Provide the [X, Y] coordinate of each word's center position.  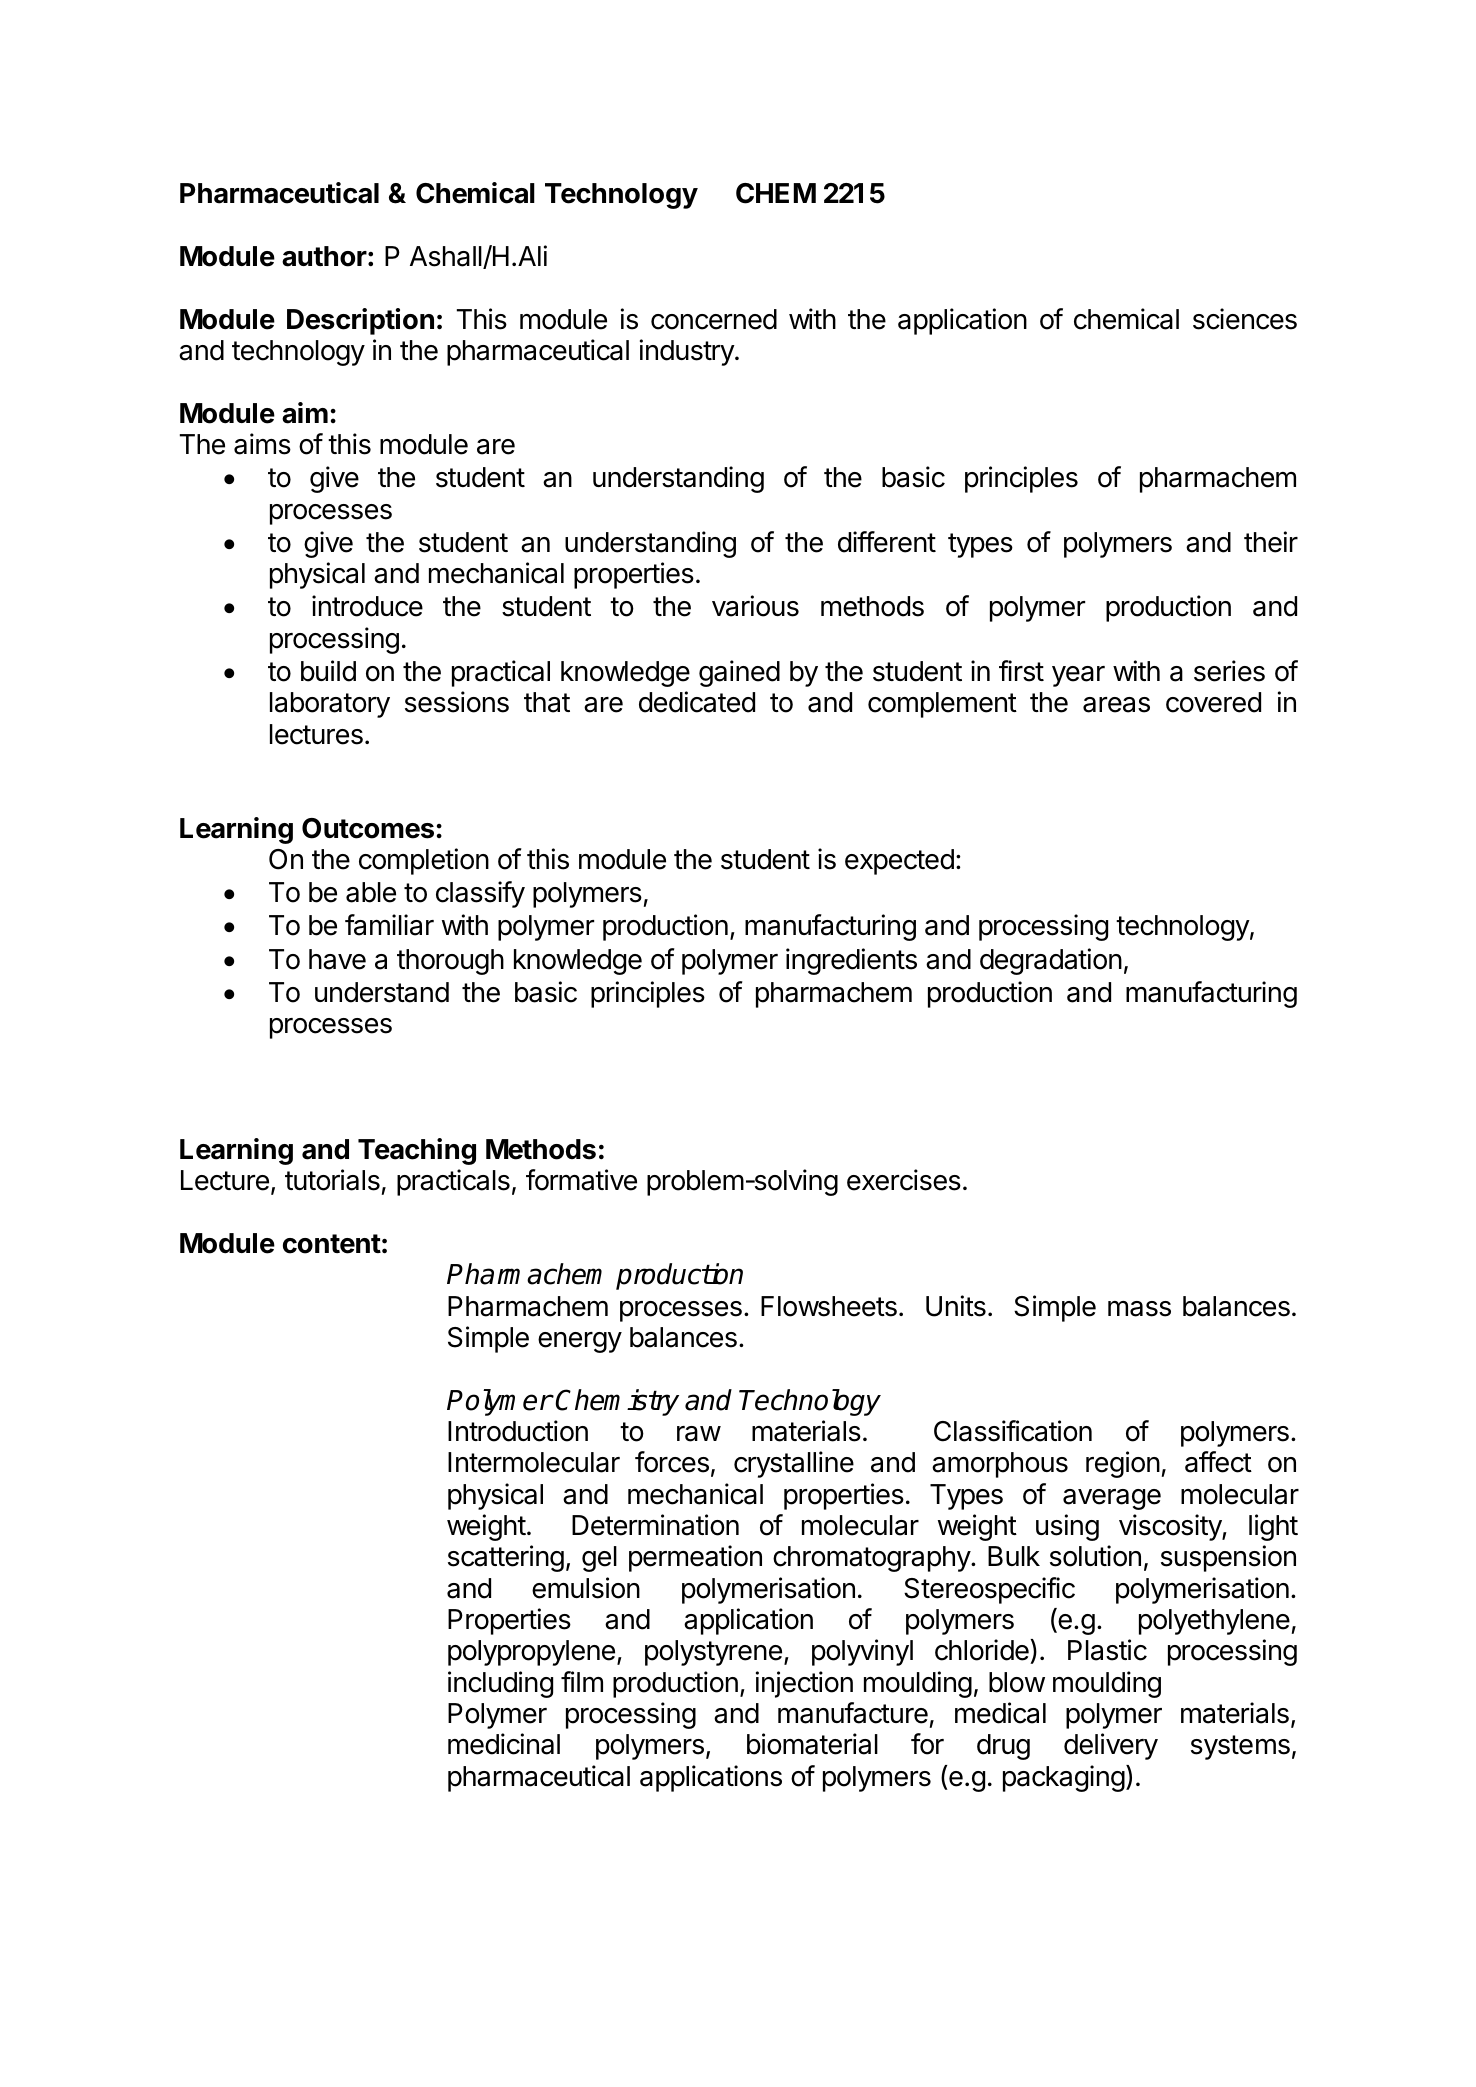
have [337, 959]
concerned [714, 319]
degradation [1051, 961]
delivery [1111, 1746]
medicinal [504, 1744]
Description [360, 321]
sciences [1245, 319]
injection [804, 1684]
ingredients [851, 961]
